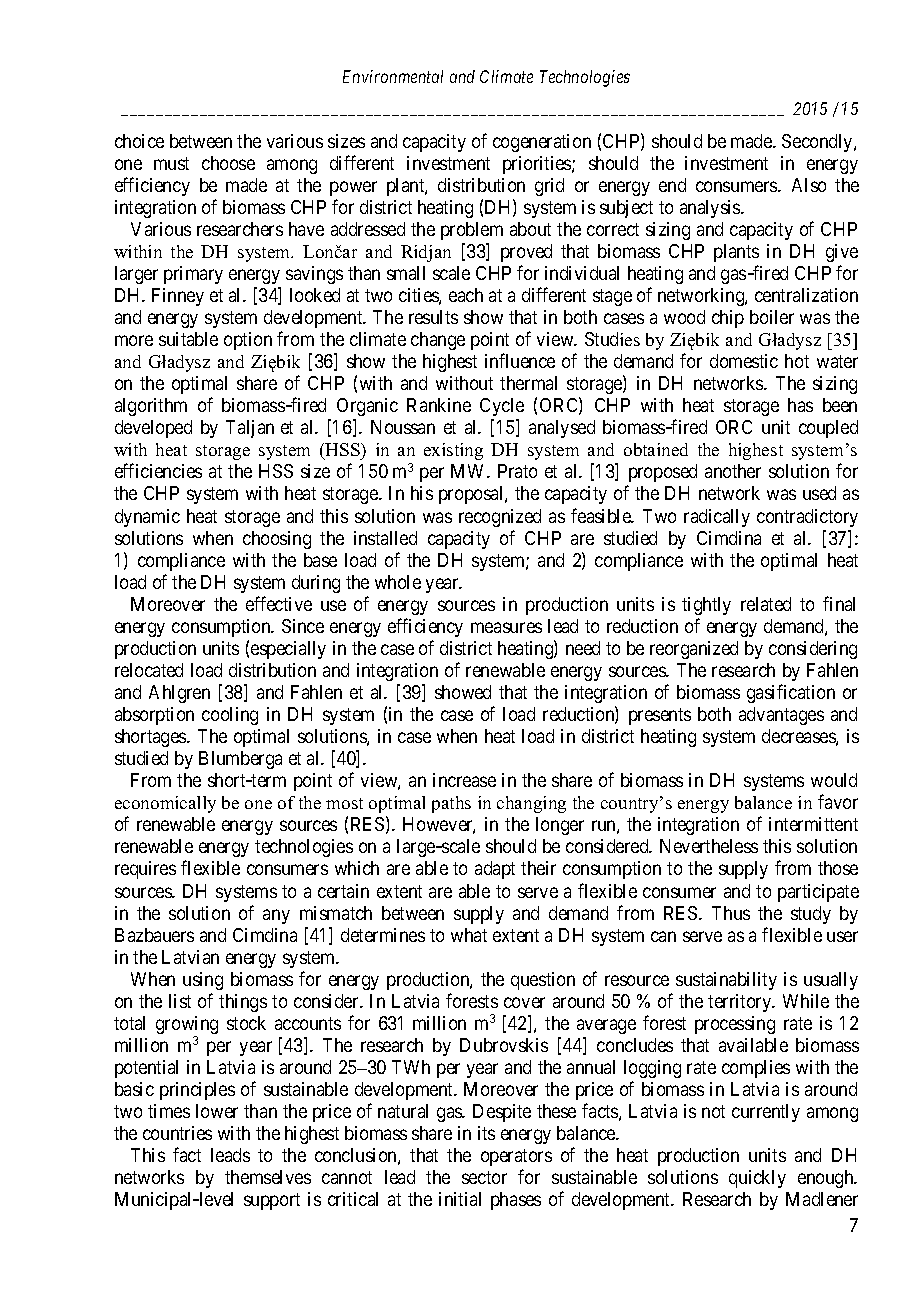 Image resolution: width=924 pixels, height=1305 pixels. Describe the element at coordinates (766, 604) in the page. I see `related` at that location.
